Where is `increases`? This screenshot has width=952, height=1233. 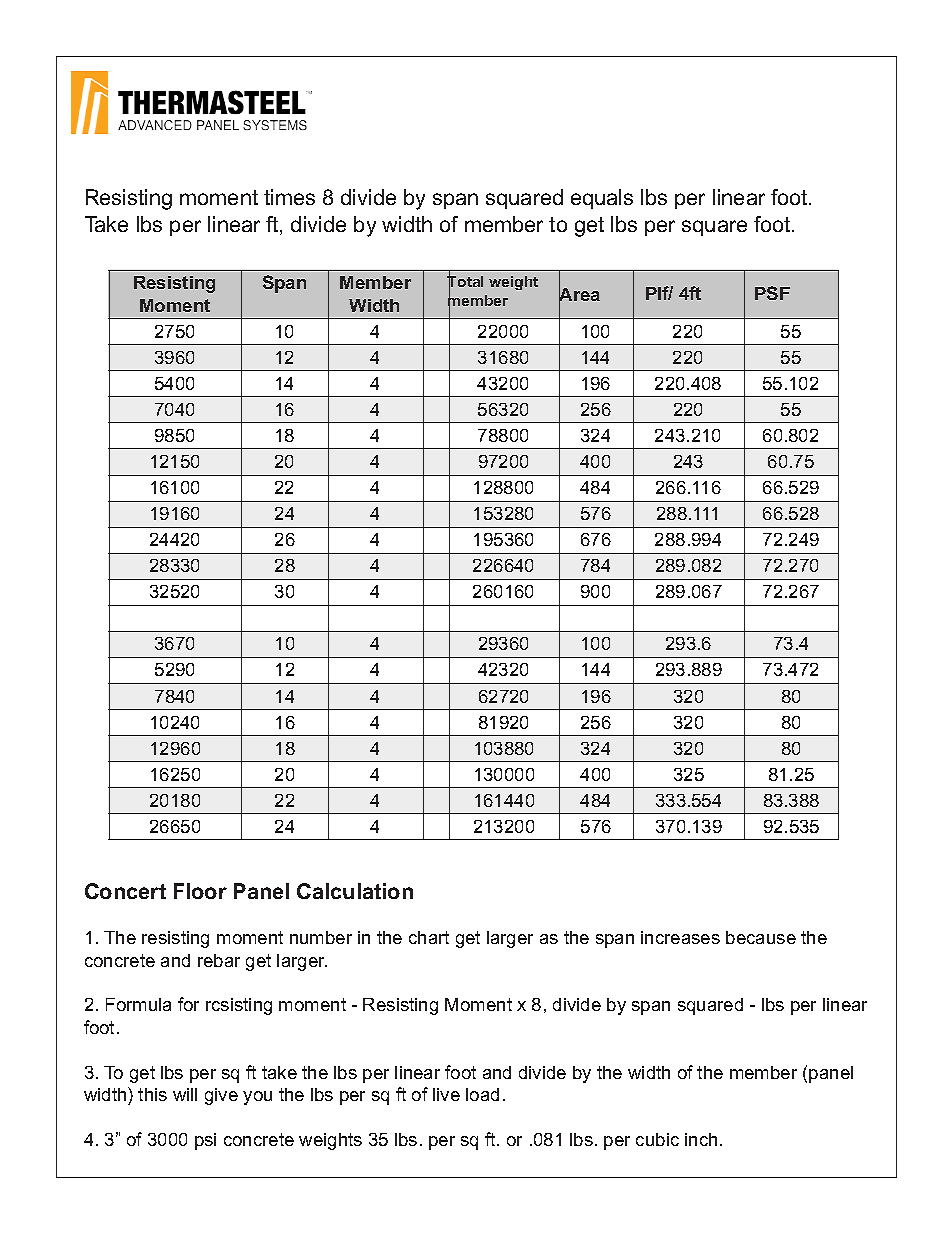 increases is located at coordinates (680, 937).
